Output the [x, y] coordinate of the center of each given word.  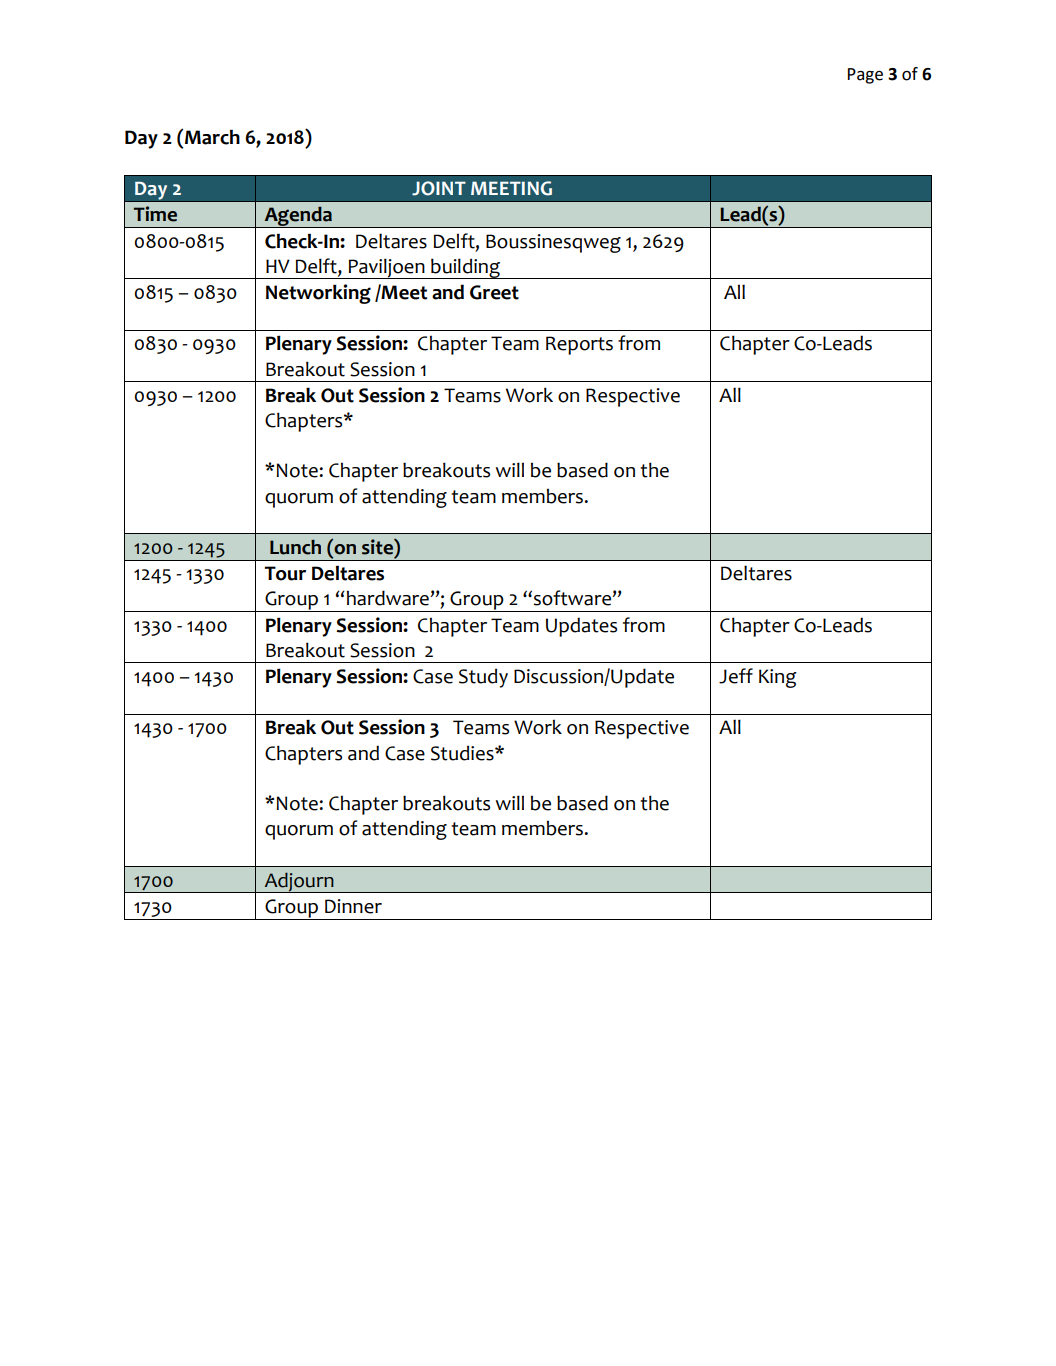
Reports [579, 345]
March [212, 137]
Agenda [298, 217]
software [573, 598]
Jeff [736, 676]
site [378, 547]
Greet [494, 292]
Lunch [295, 547]
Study [483, 678]
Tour [285, 573]
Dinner [353, 906]
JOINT [439, 188]
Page [865, 76]
